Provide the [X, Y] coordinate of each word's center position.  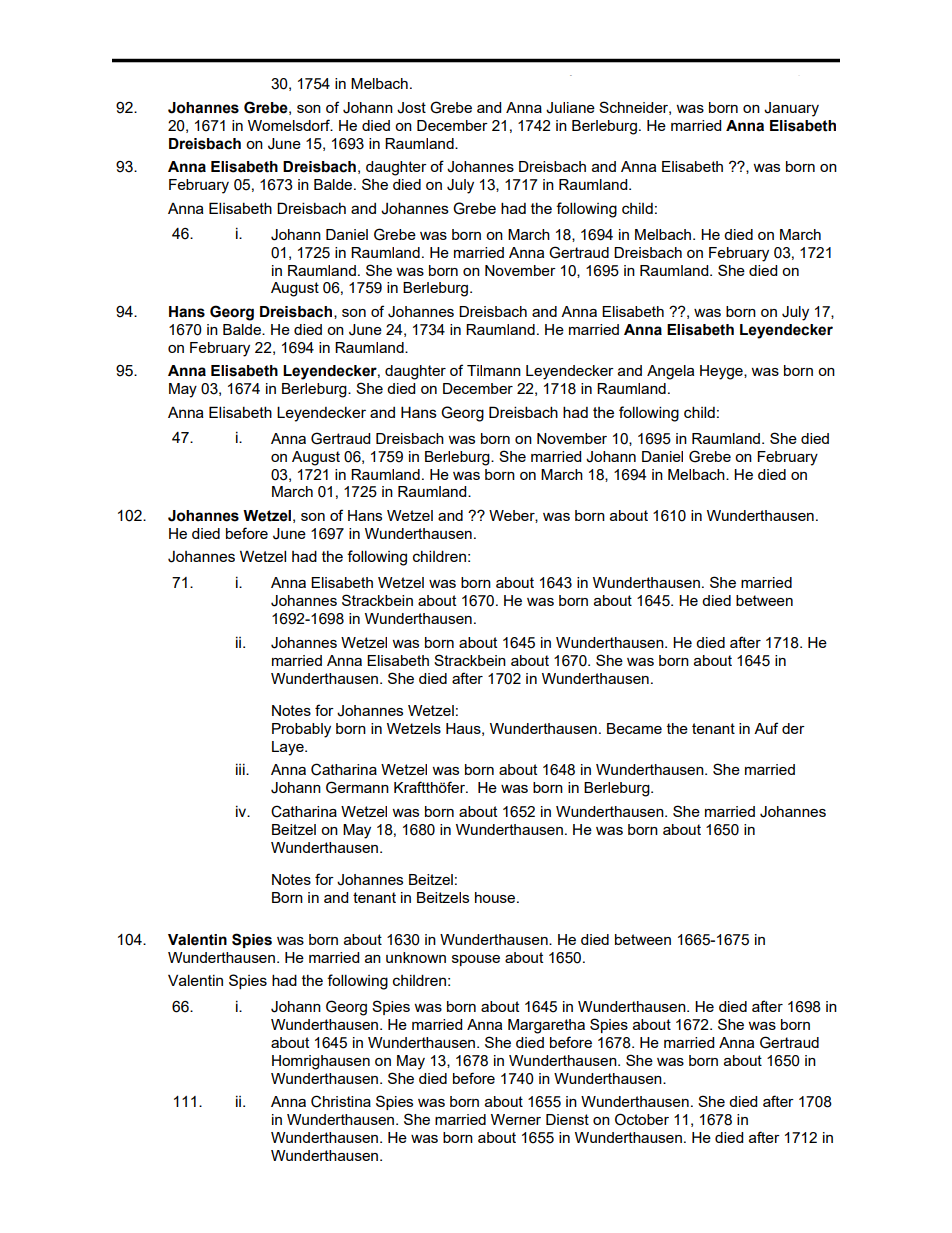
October [642, 1119]
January [791, 109]
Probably [301, 730]
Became [634, 728]
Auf [766, 728]
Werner [516, 1119]
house [496, 897]
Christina [341, 1101]
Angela [670, 372]
